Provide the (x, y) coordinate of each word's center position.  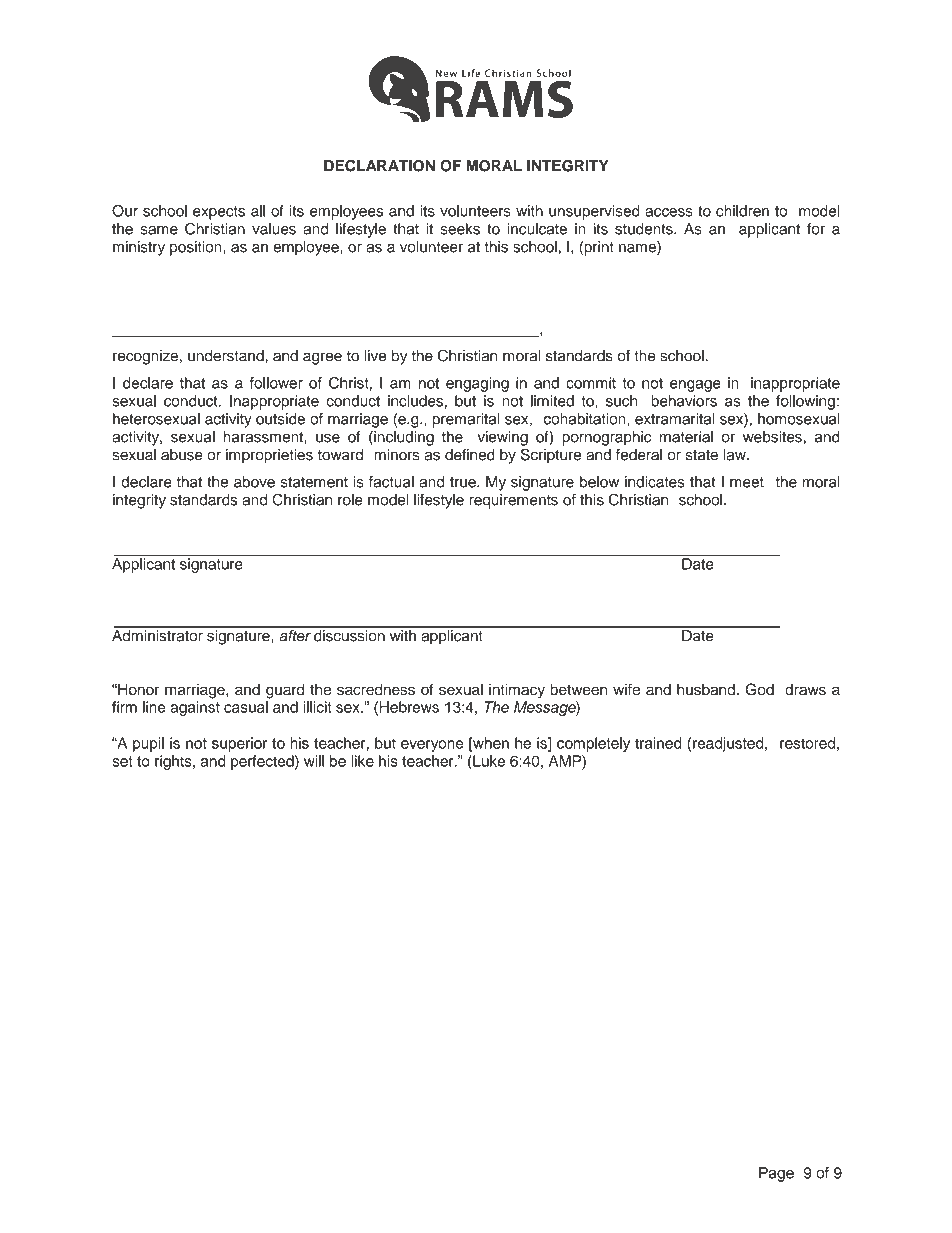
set (122, 761)
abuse (182, 455)
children (742, 211)
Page (776, 1174)
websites (772, 437)
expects (219, 213)
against (195, 708)
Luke (488, 761)
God (760, 689)
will (314, 761)
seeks (460, 229)
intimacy (517, 691)
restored (807, 743)
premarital (466, 420)
